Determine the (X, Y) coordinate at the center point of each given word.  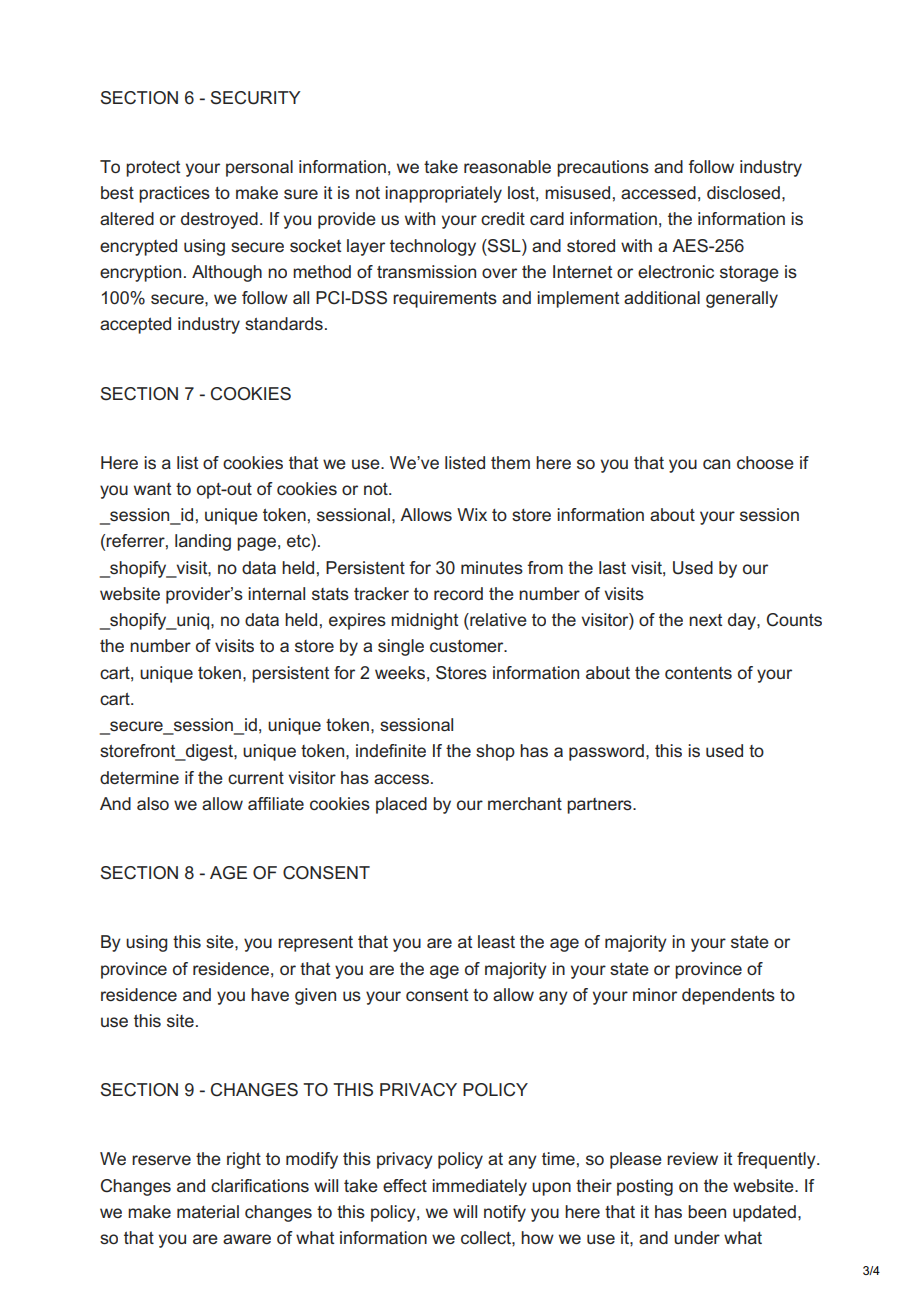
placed (401, 805)
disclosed (743, 192)
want (152, 489)
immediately (479, 1187)
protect (153, 169)
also (153, 803)
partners (600, 806)
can (716, 464)
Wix (472, 514)
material (208, 1211)
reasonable (507, 166)
